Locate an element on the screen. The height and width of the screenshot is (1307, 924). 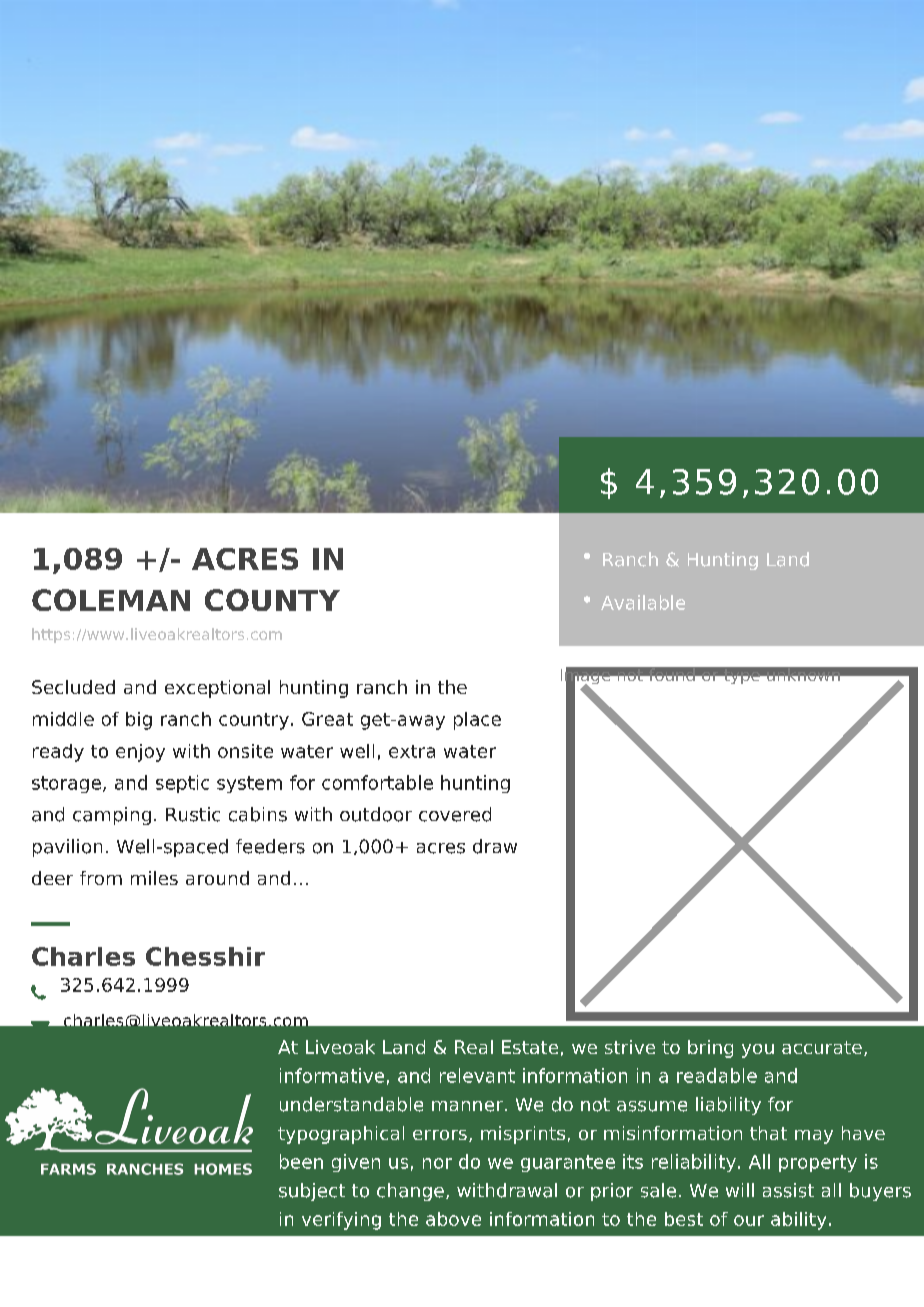
subject is located at coordinates (312, 1192).
